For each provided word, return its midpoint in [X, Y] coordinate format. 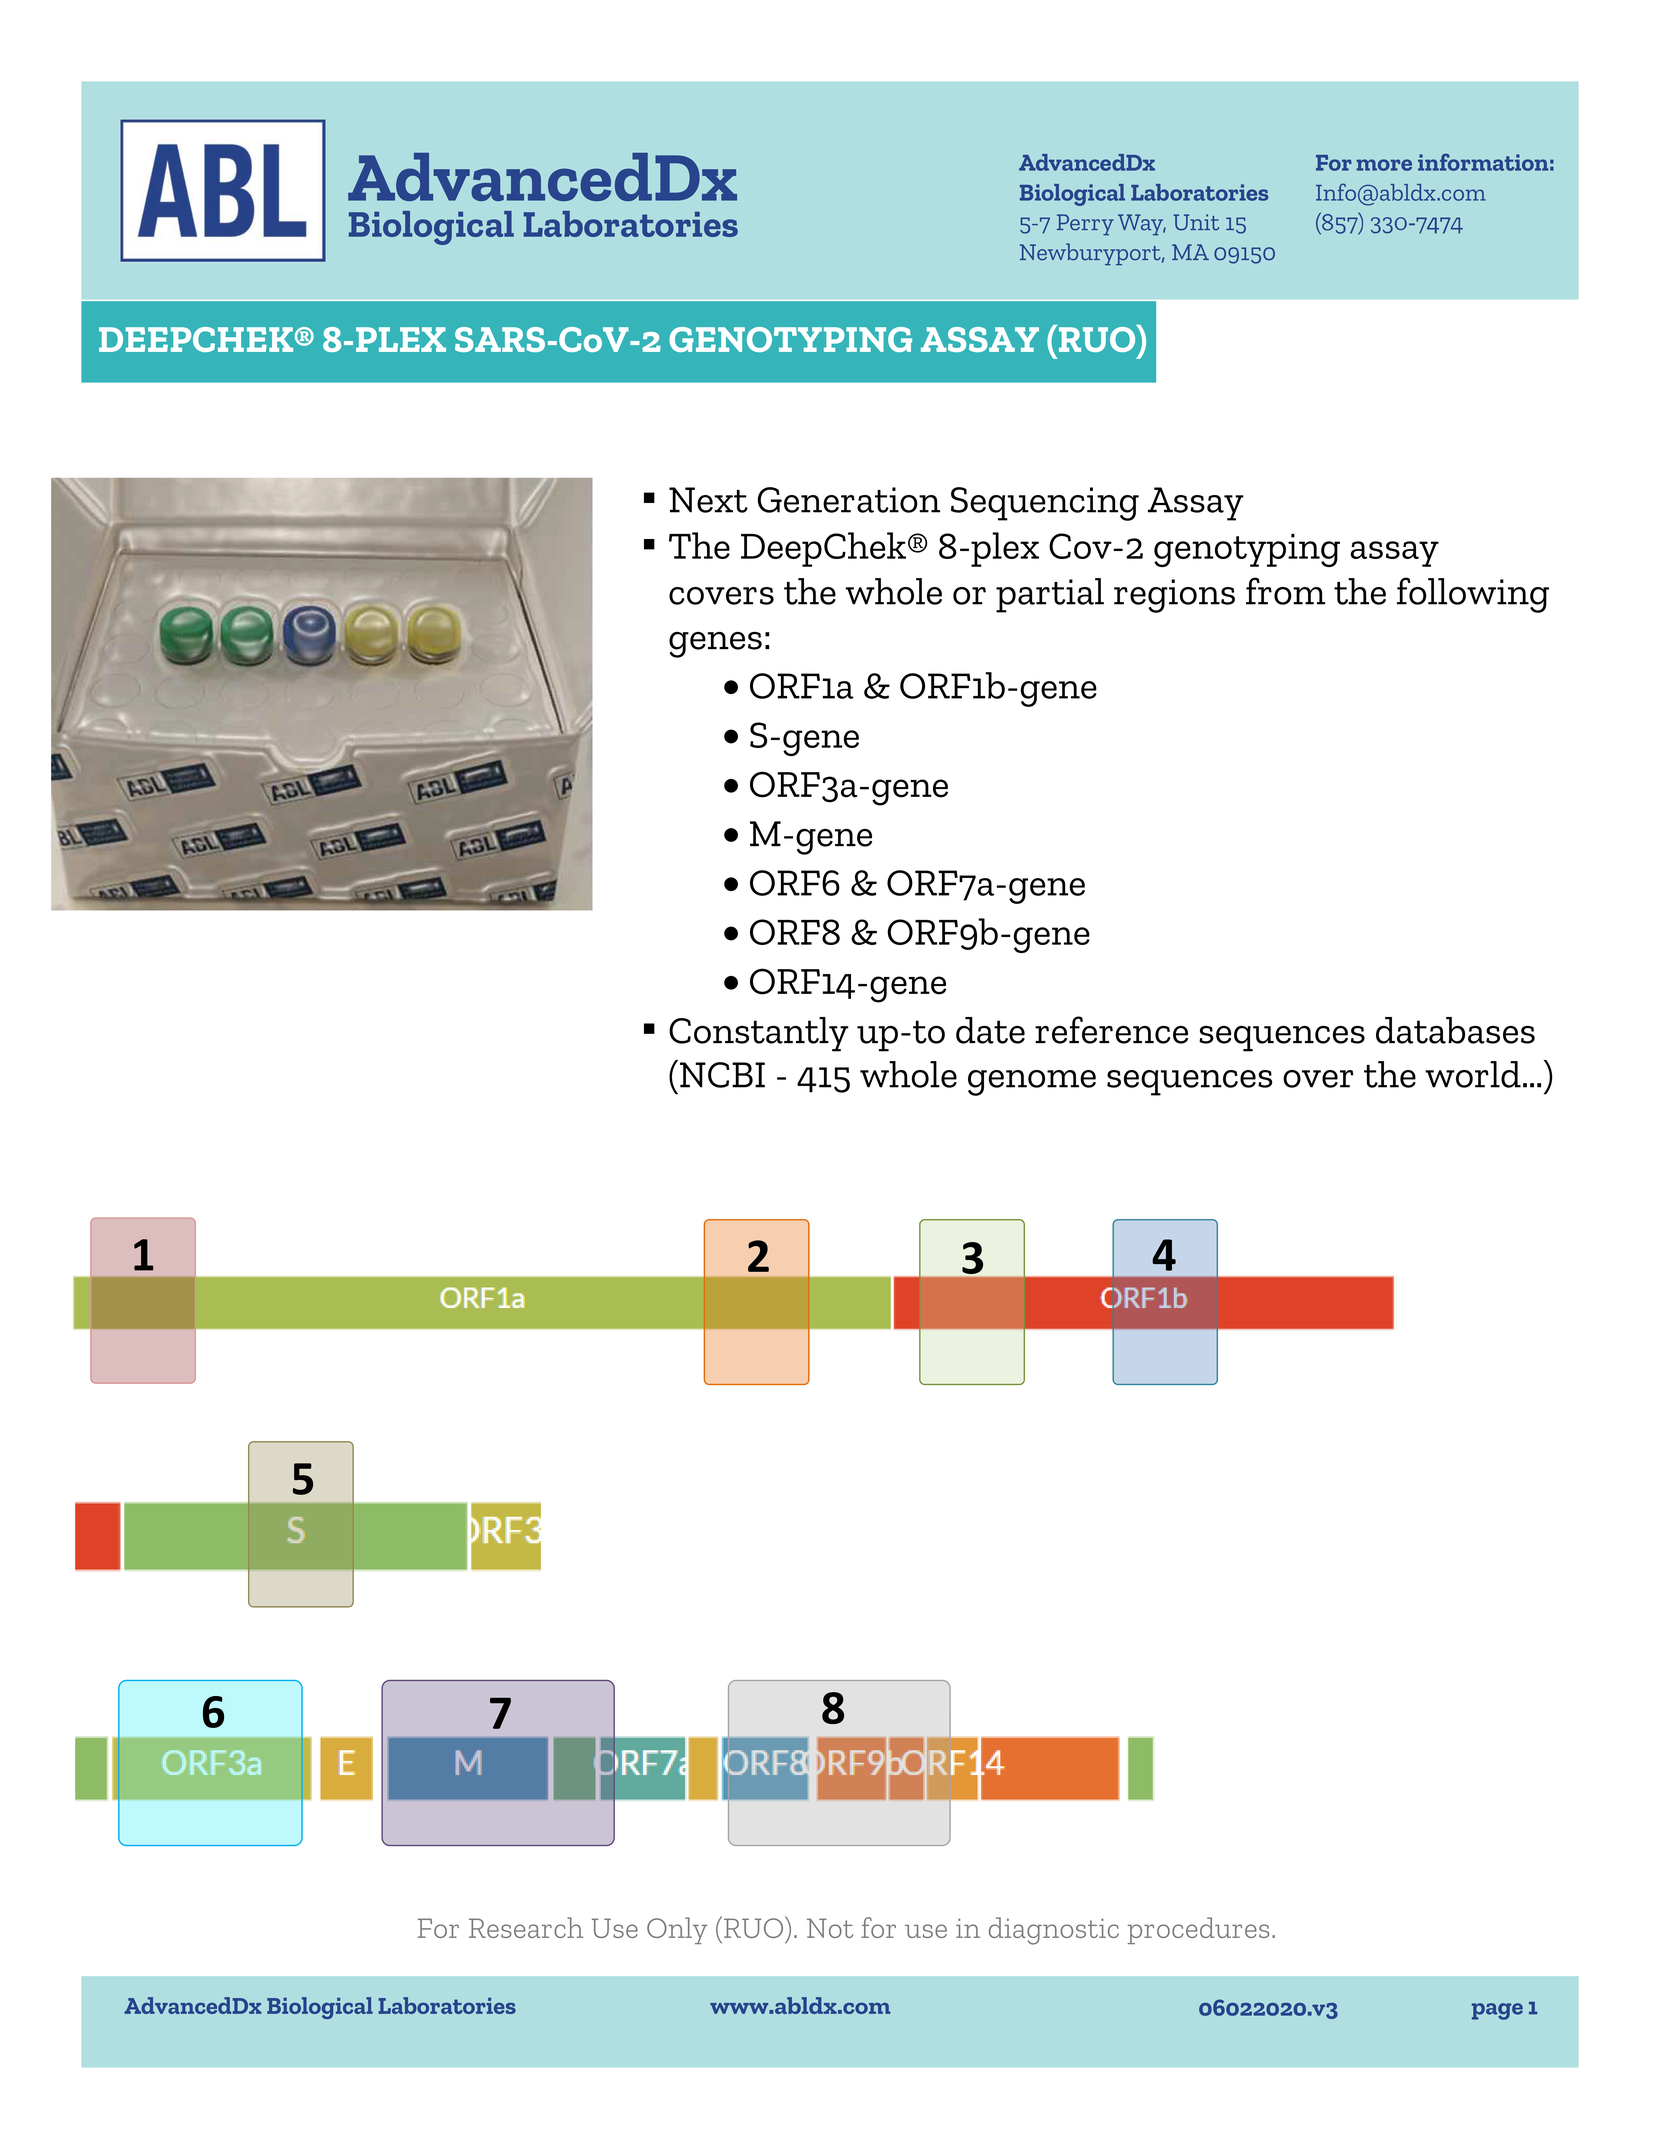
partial [1050, 595]
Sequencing [1045, 504]
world [1473, 1074]
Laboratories [447, 2005]
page [1497, 2011]
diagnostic [1054, 1931]
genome [1032, 1083]
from [1285, 591]
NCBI [722, 1075]
